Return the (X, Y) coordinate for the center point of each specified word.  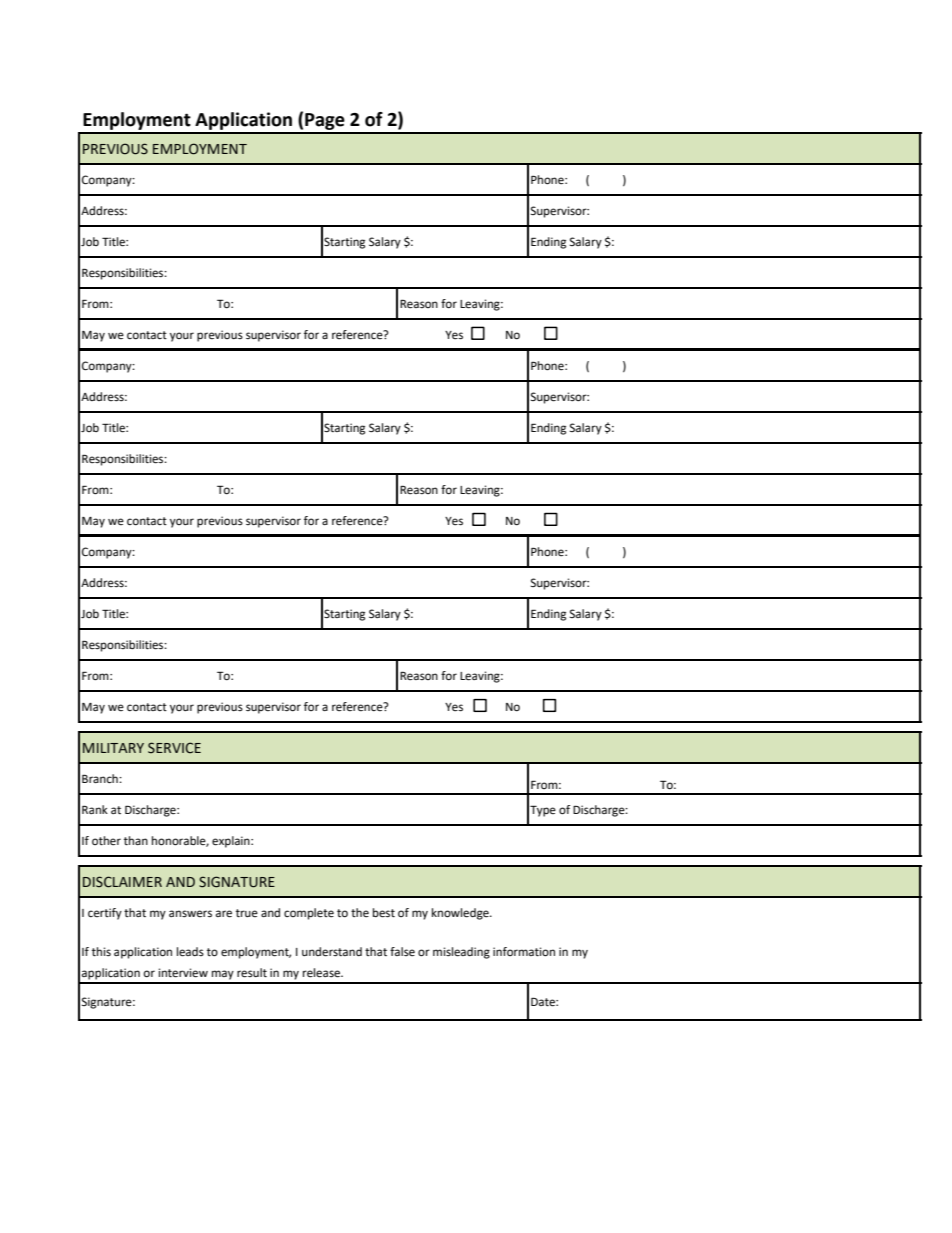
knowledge (461, 914)
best (384, 913)
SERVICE (174, 748)
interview (183, 973)
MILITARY (113, 748)
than (136, 840)
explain (232, 842)
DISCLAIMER (122, 882)
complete (309, 914)
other (106, 841)
